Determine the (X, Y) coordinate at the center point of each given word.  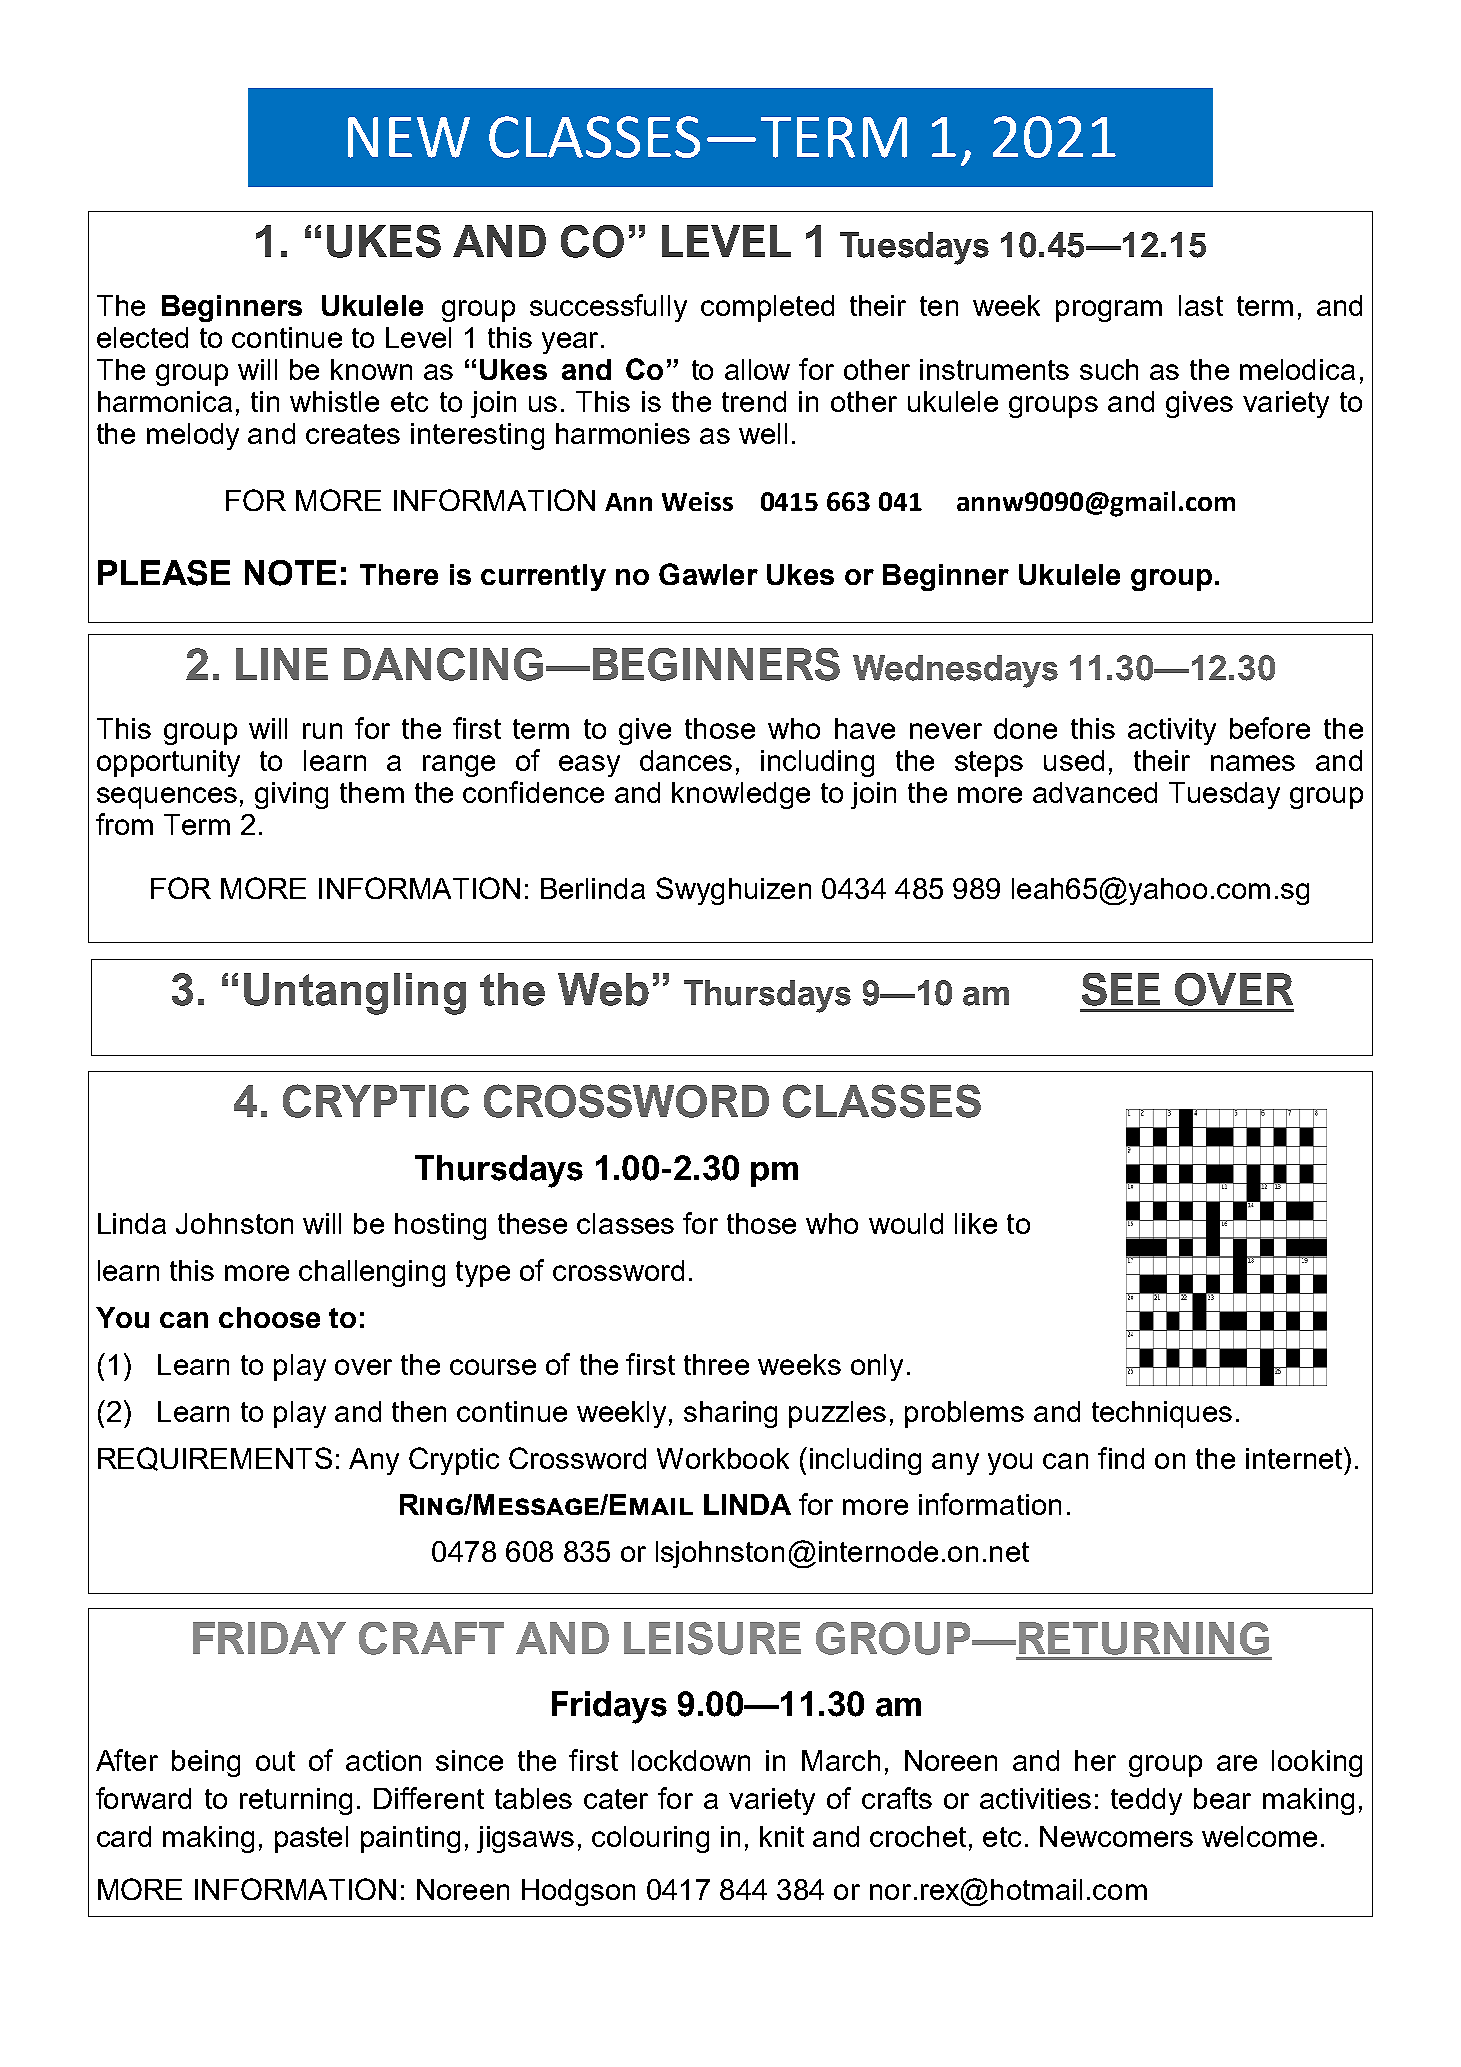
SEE (1121, 989)
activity (1172, 731)
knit (782, 1836)
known (371, 369)
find (1121, 1458)
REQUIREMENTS (215, 1459)
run (322, 731)
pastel (311, 1839)
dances (686, 760)
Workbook (723, 1458)
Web (603, 989)
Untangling (355, 994)
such (1109, 369)
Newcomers (1116, 1836)
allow (757, 369)
